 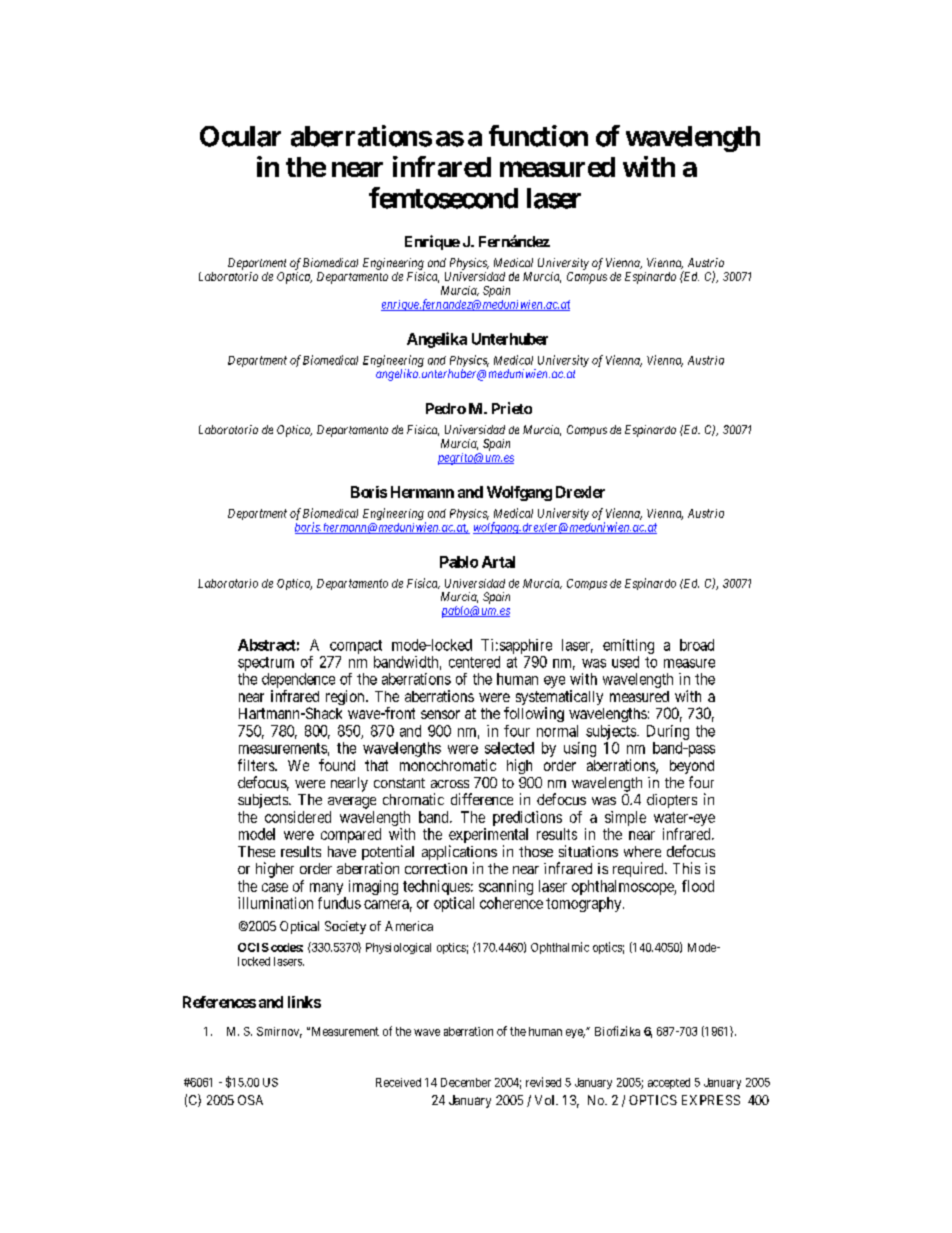 I want to click on broad, so click(x=697, y=645).
